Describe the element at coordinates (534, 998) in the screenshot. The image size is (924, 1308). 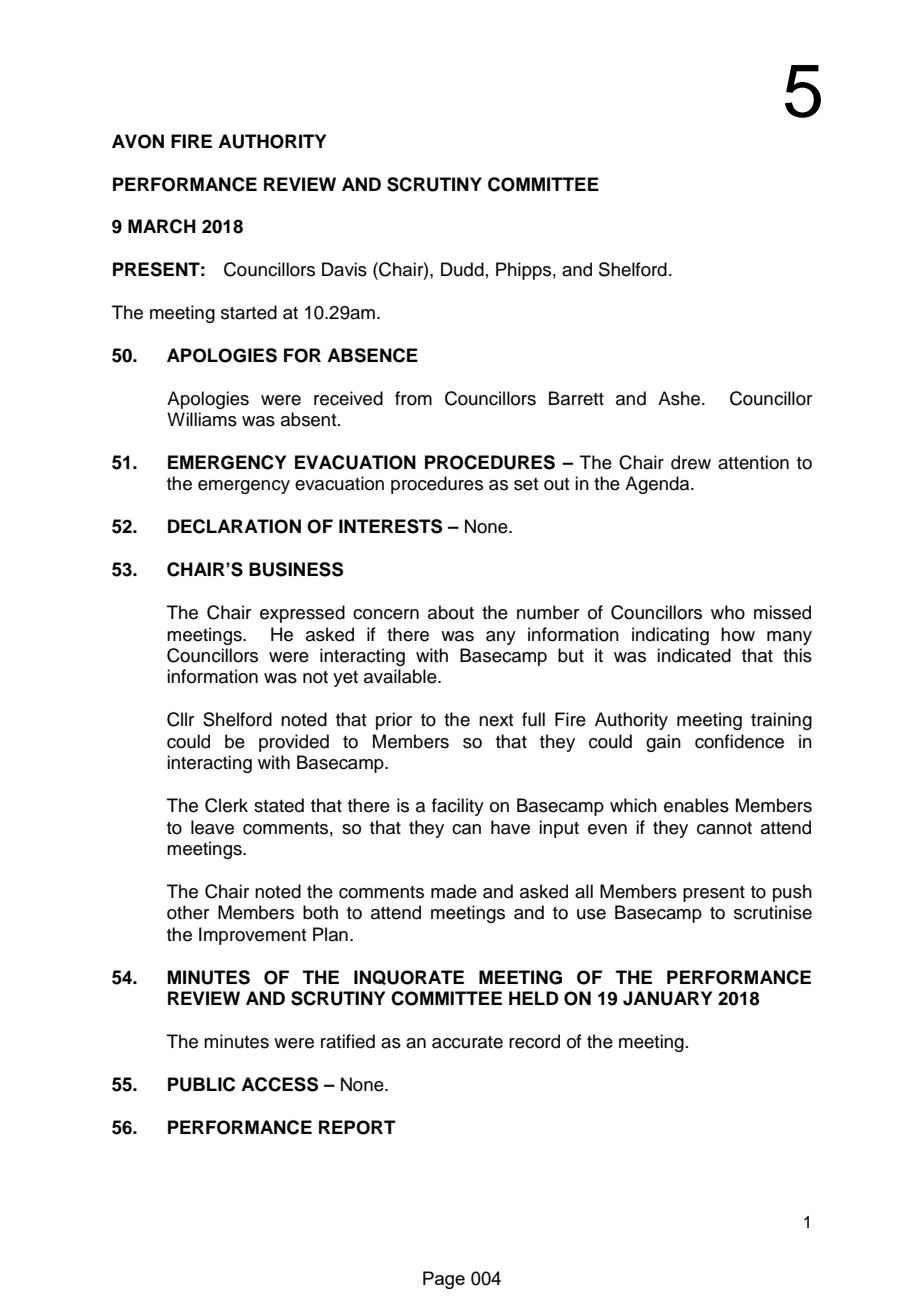
I see `HELD` at that location.
